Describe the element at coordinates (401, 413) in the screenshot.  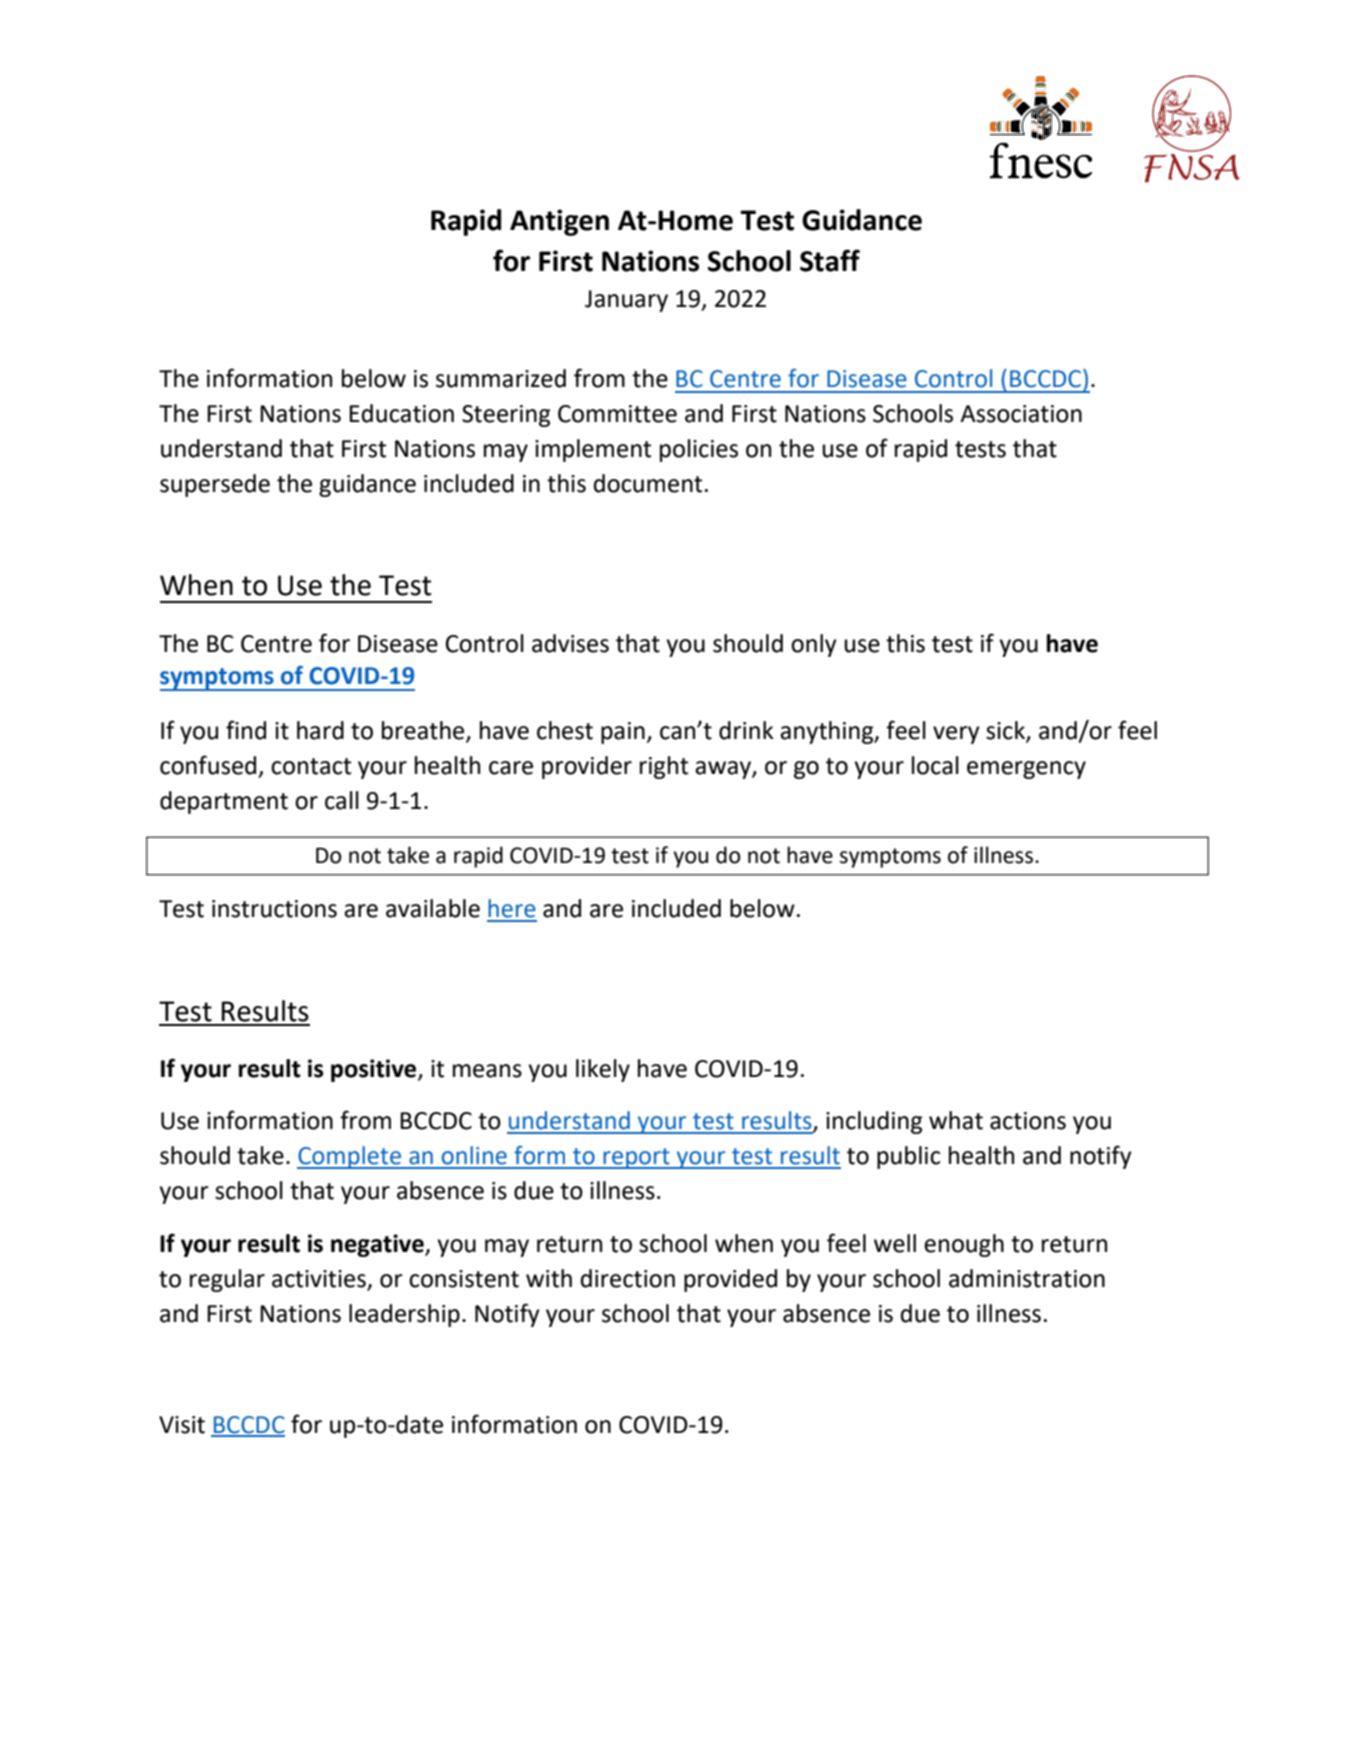
I see `Education` at that location.
